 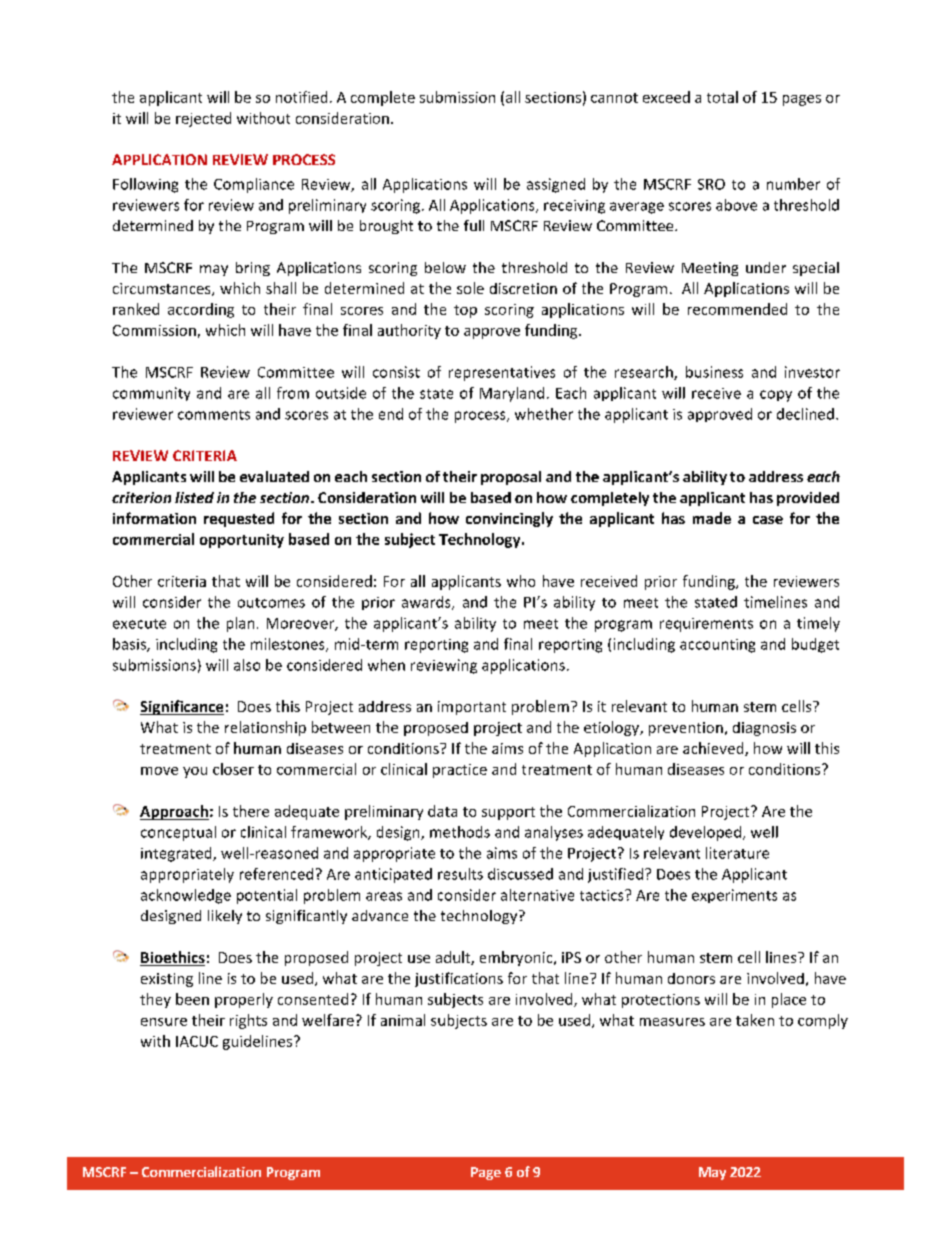 What do you see at coordinates (203, 119) in the screenshot?
I see `rejected` at bounding box center [203, 119].
